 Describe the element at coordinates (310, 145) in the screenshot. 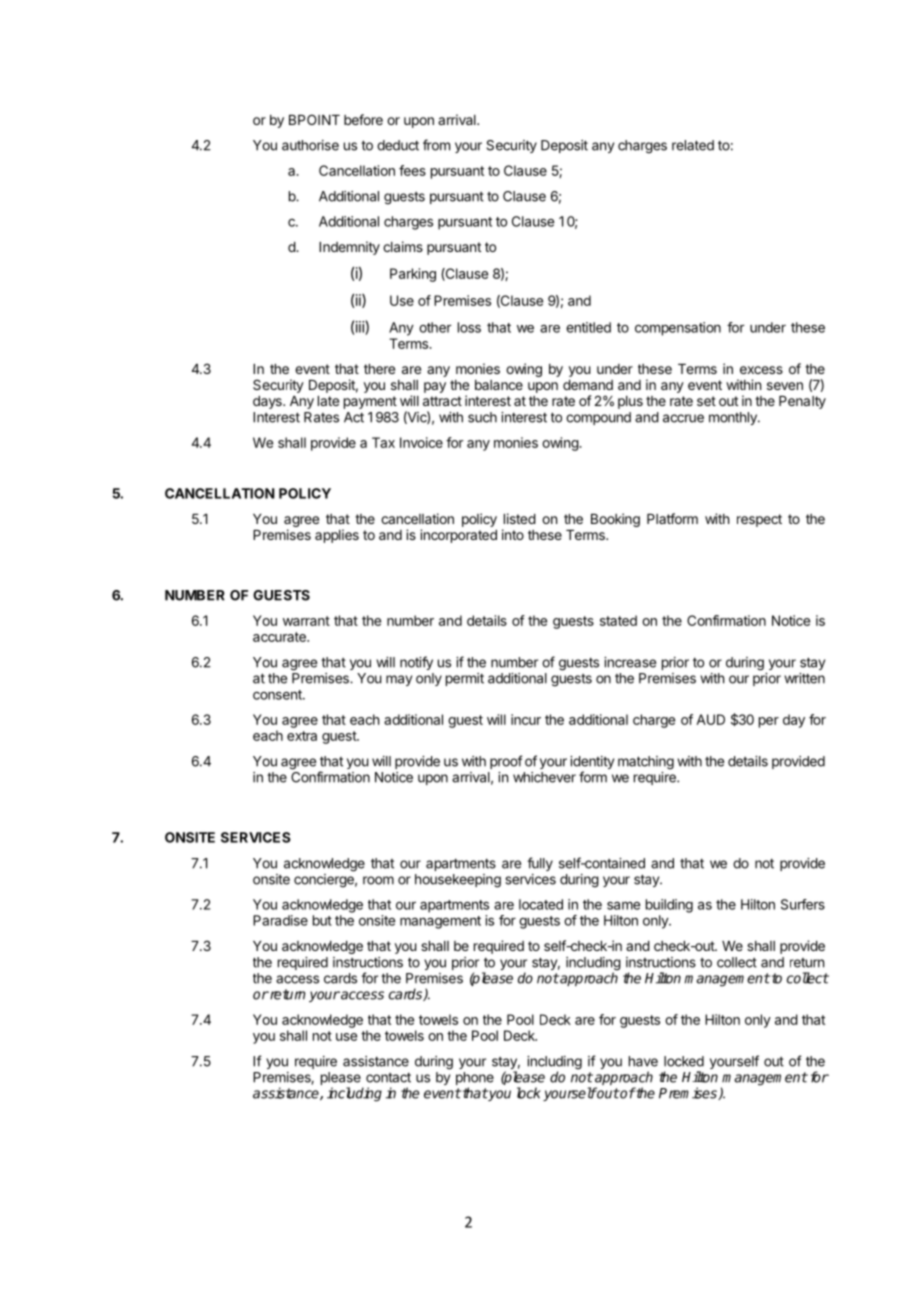

I see `authorise` at that location.
